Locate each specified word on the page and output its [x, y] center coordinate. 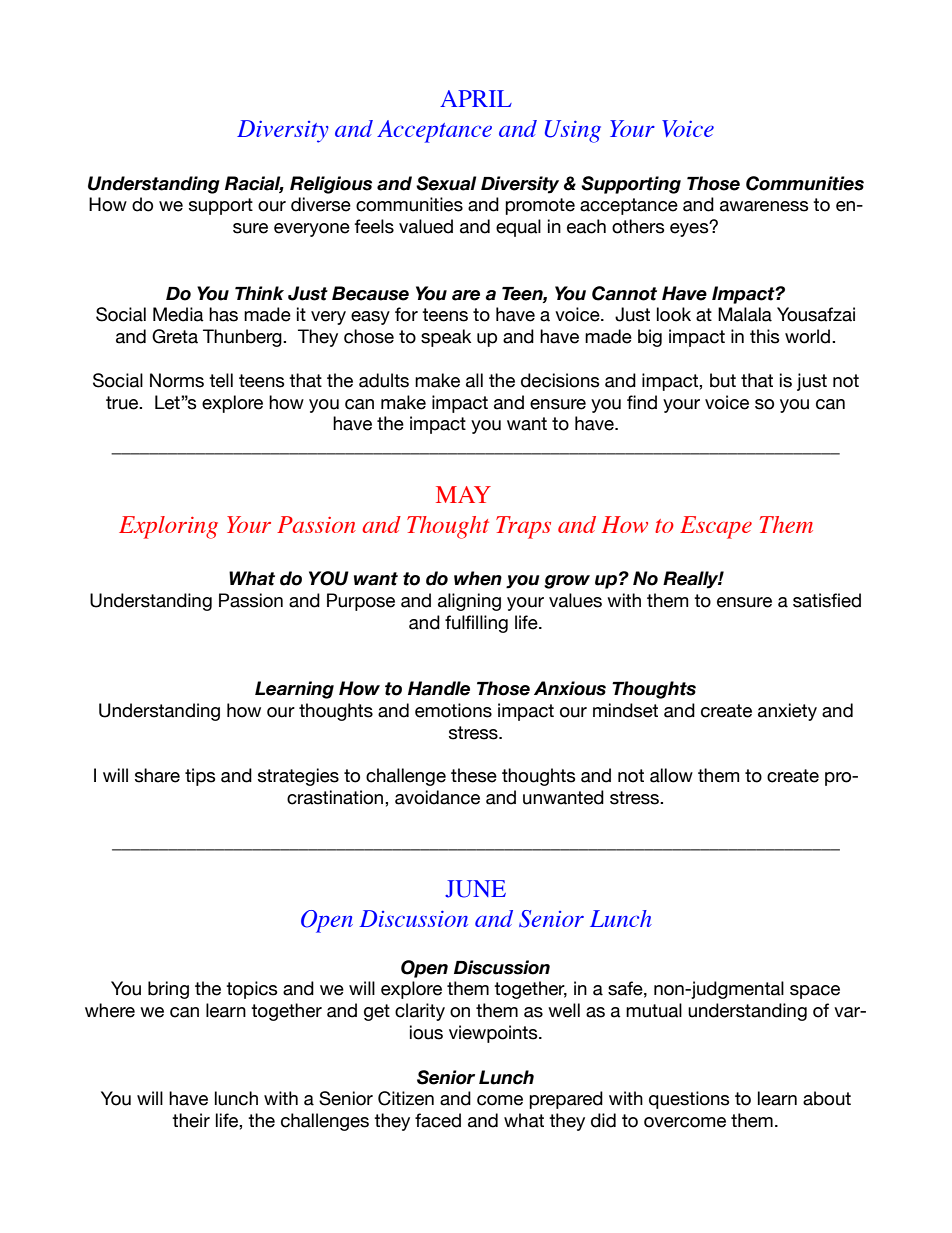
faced [438, 1120]
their [191, 1120]
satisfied [827, 600]
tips [200, 777]
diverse [321, 204]
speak [446, 338]
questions [689, 1100]
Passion [251, 600]
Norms [177, 380]
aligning [469, 602]
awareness [764, 206]
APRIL [476, 98]
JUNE [475, 889]
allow [671, 775]
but [723, 380]
